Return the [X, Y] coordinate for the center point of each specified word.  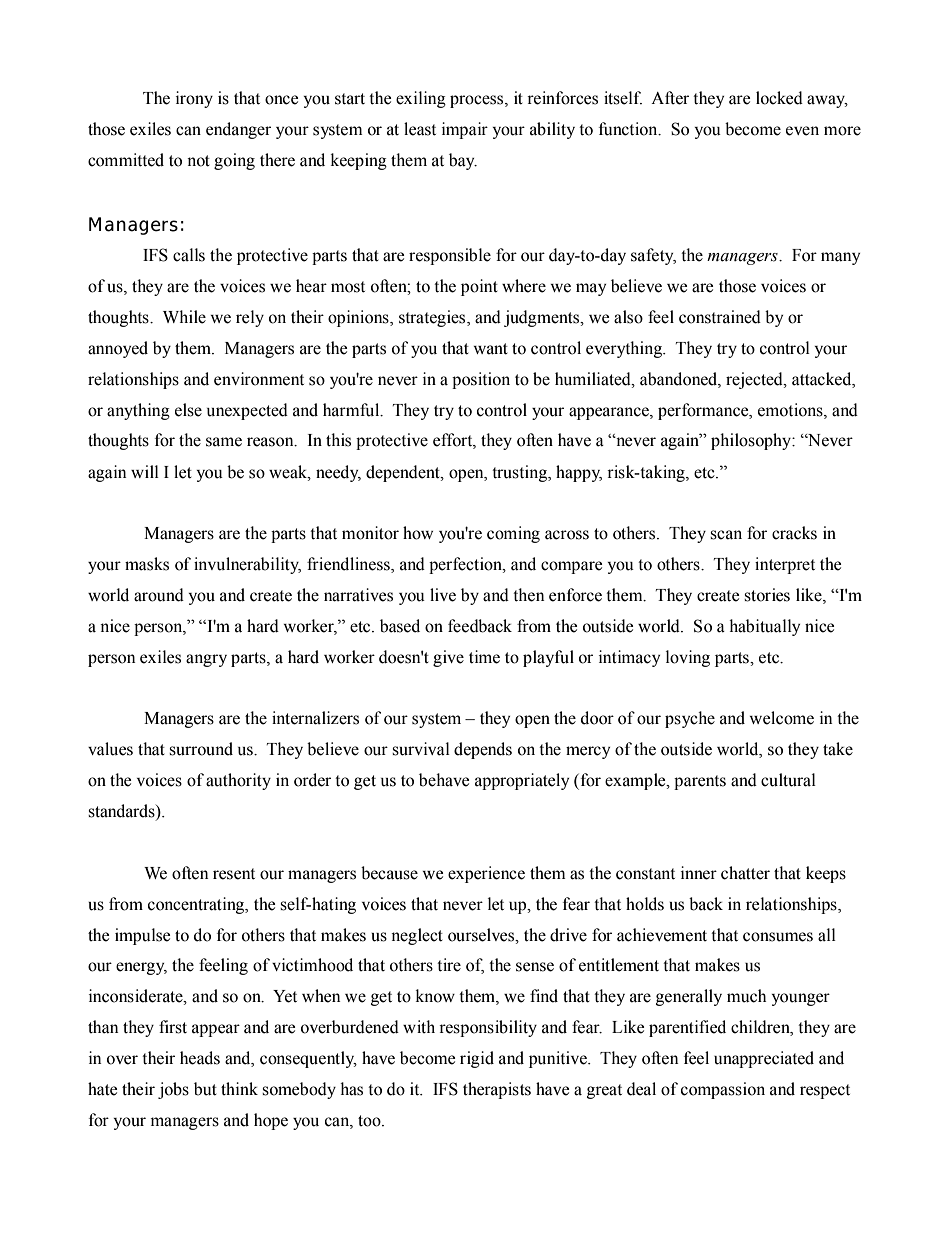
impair [465, 130]
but [205, 1089]
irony [194, 99]
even [802, 131]
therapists [497, 1090]
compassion [723, 1090]
